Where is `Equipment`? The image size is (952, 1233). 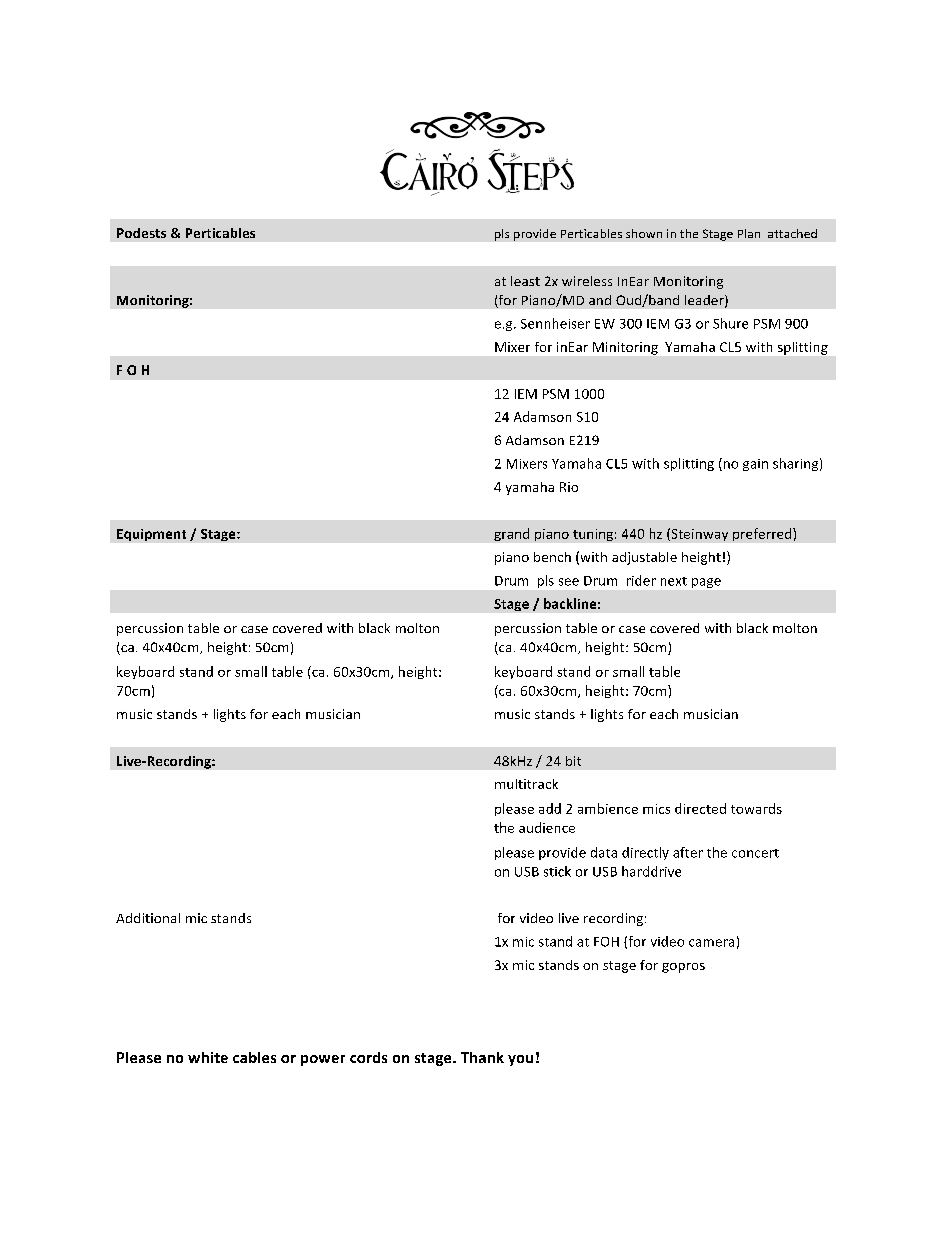 Equipment is located at coordinates (151, 535).
